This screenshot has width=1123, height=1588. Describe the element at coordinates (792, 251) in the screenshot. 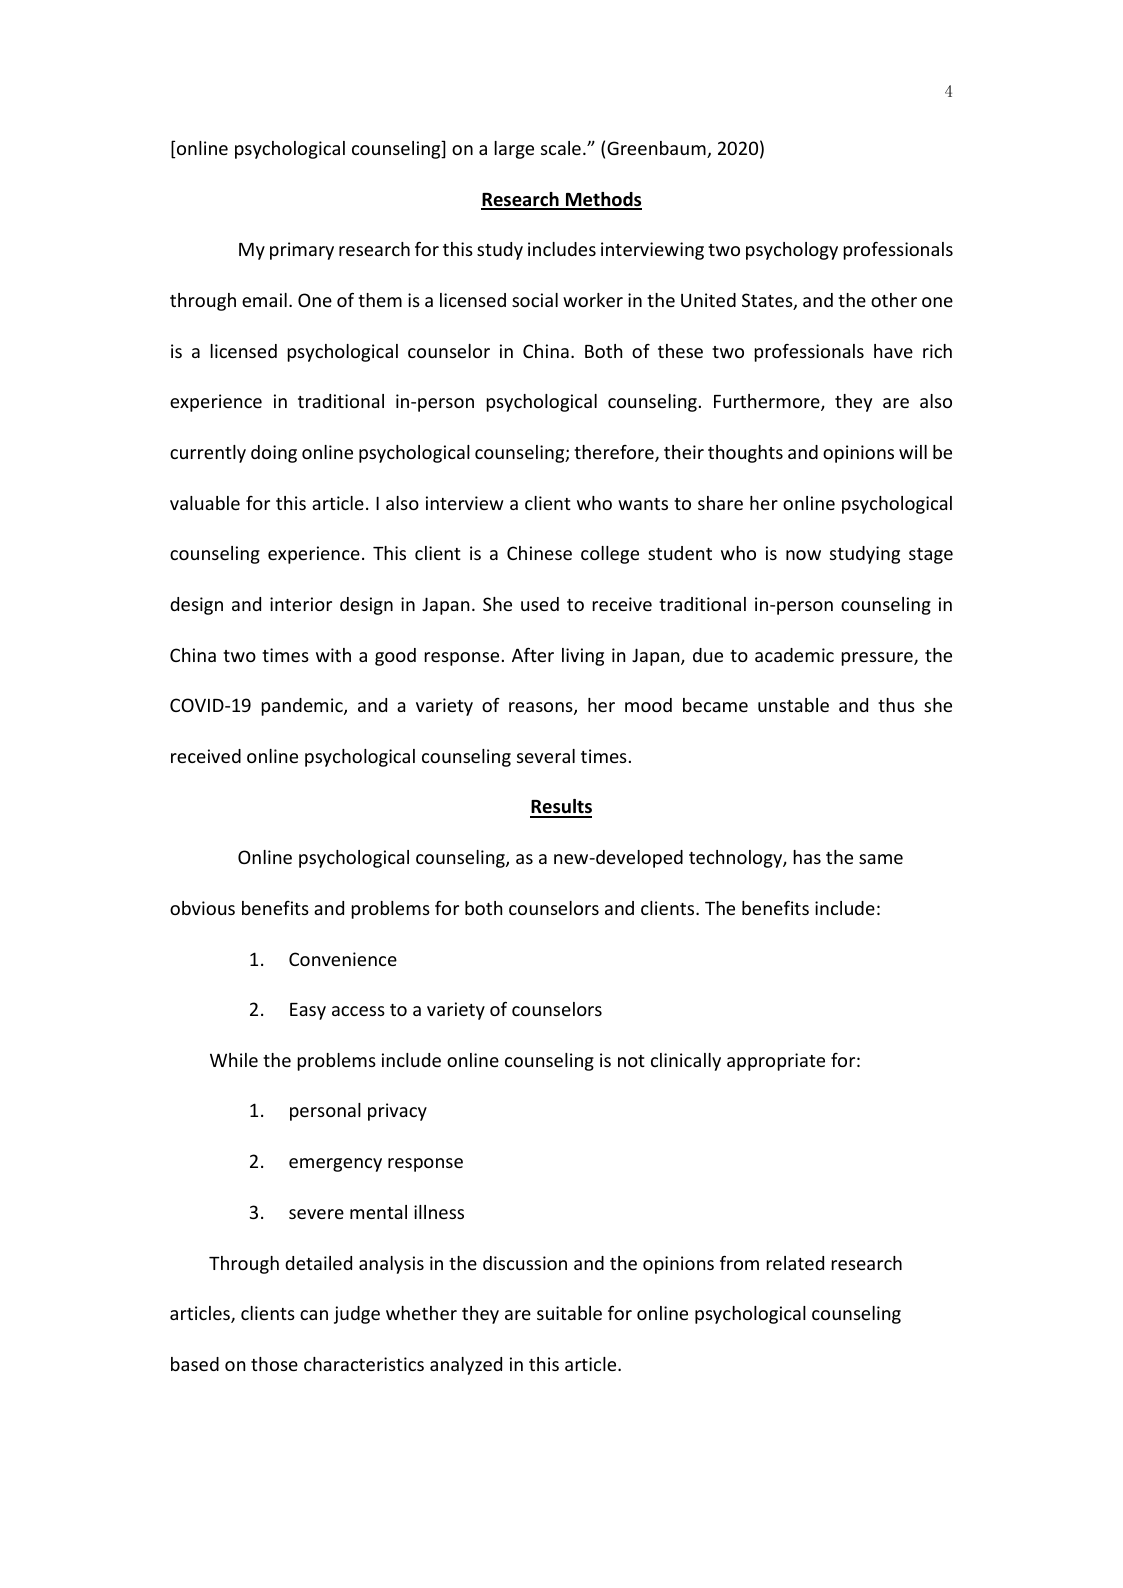

I see `psychology` at that location.
